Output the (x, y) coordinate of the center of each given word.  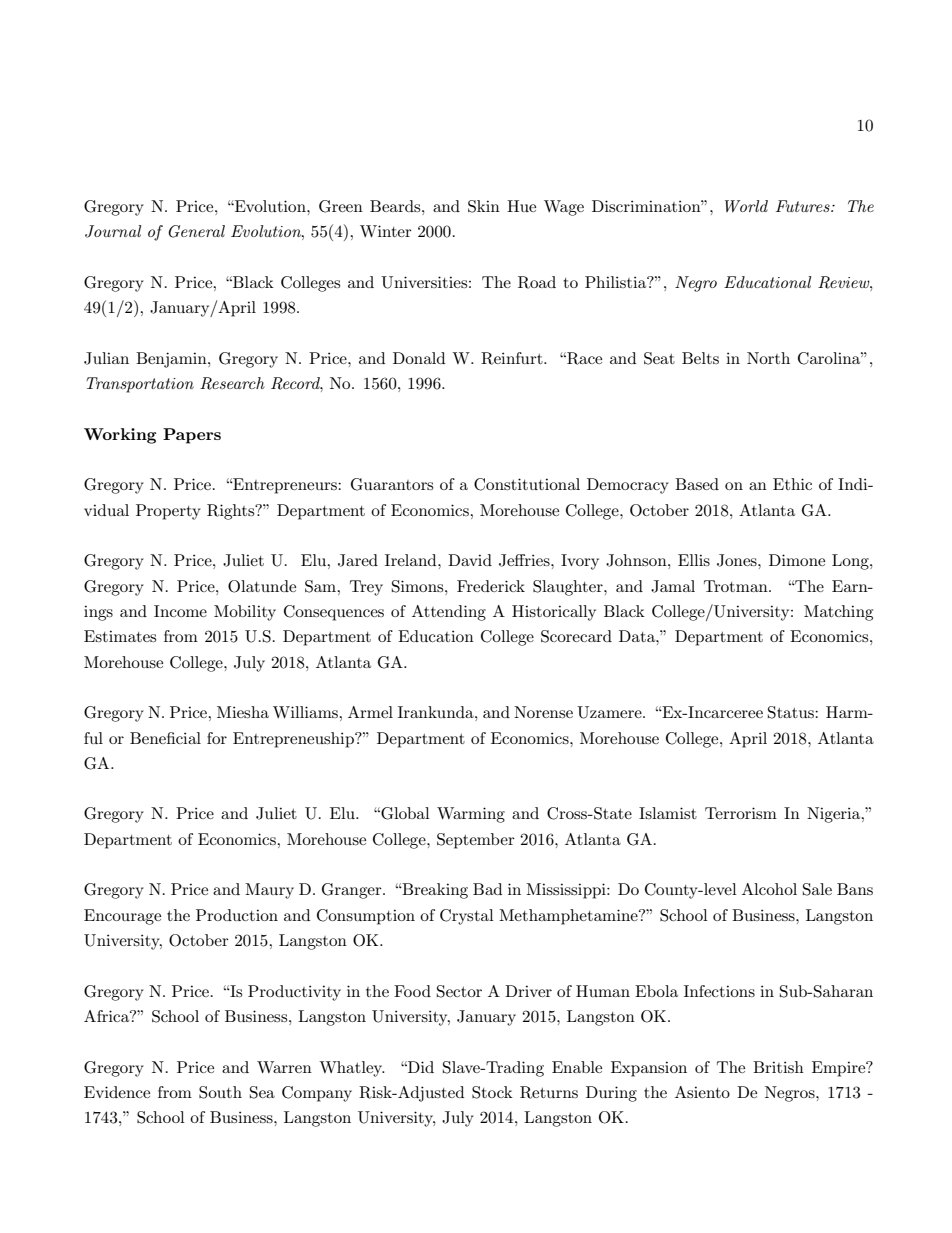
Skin (484, 206)
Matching (838, 613)
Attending (449, 613)
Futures (804, 206)
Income (180, 611)
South (220, 1092)
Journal (113, 231)
